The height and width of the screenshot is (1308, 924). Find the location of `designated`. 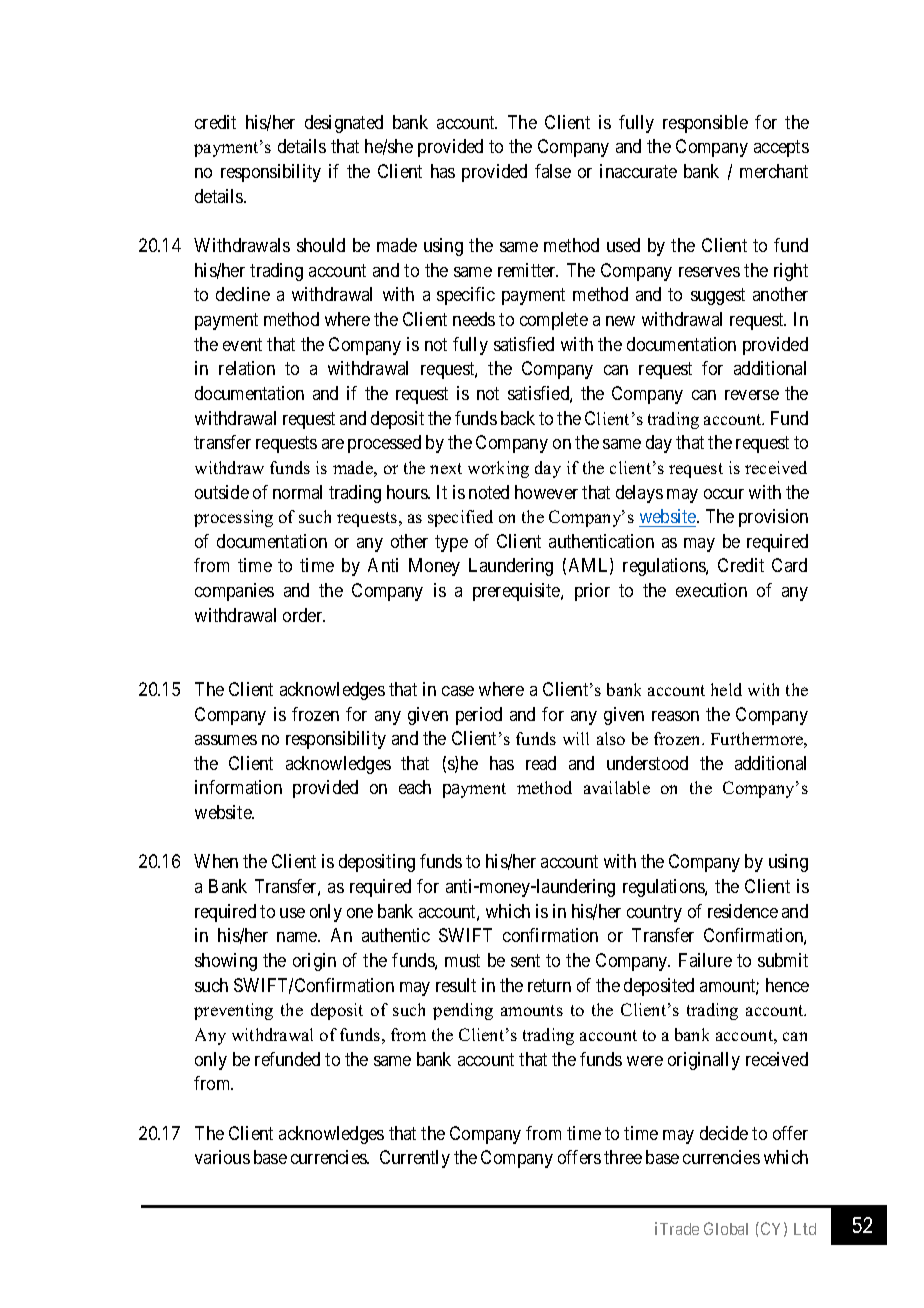

designated is located at coordinates (344, 124).
